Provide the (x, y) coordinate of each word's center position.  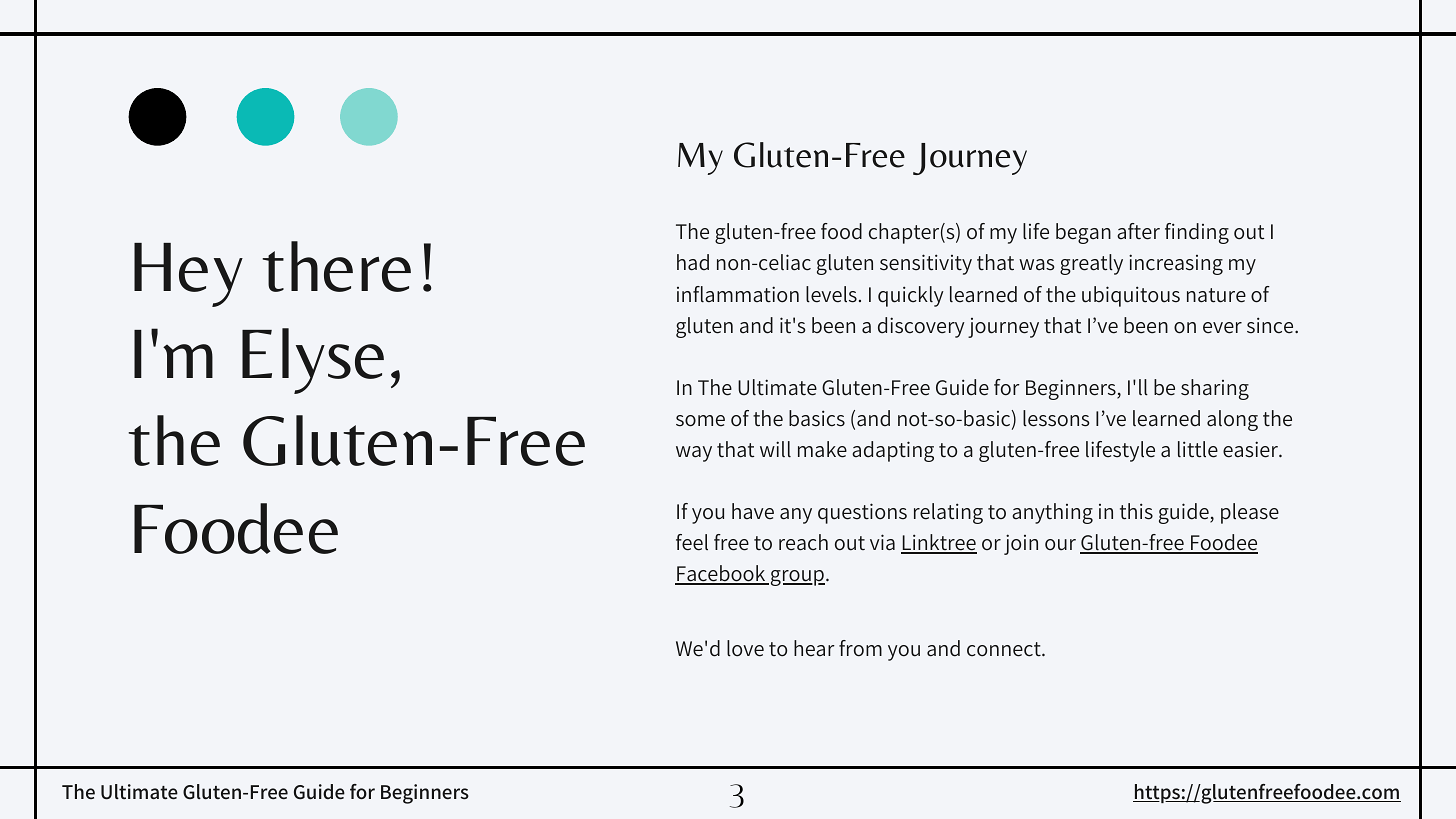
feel (692, 542)
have (753, 511)
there (336, 266)
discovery (921, 327)
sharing (1215, 389)
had (693, 262)
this (1136, 511)
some (700, 421)
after (1138, 231)
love (745, 648)
